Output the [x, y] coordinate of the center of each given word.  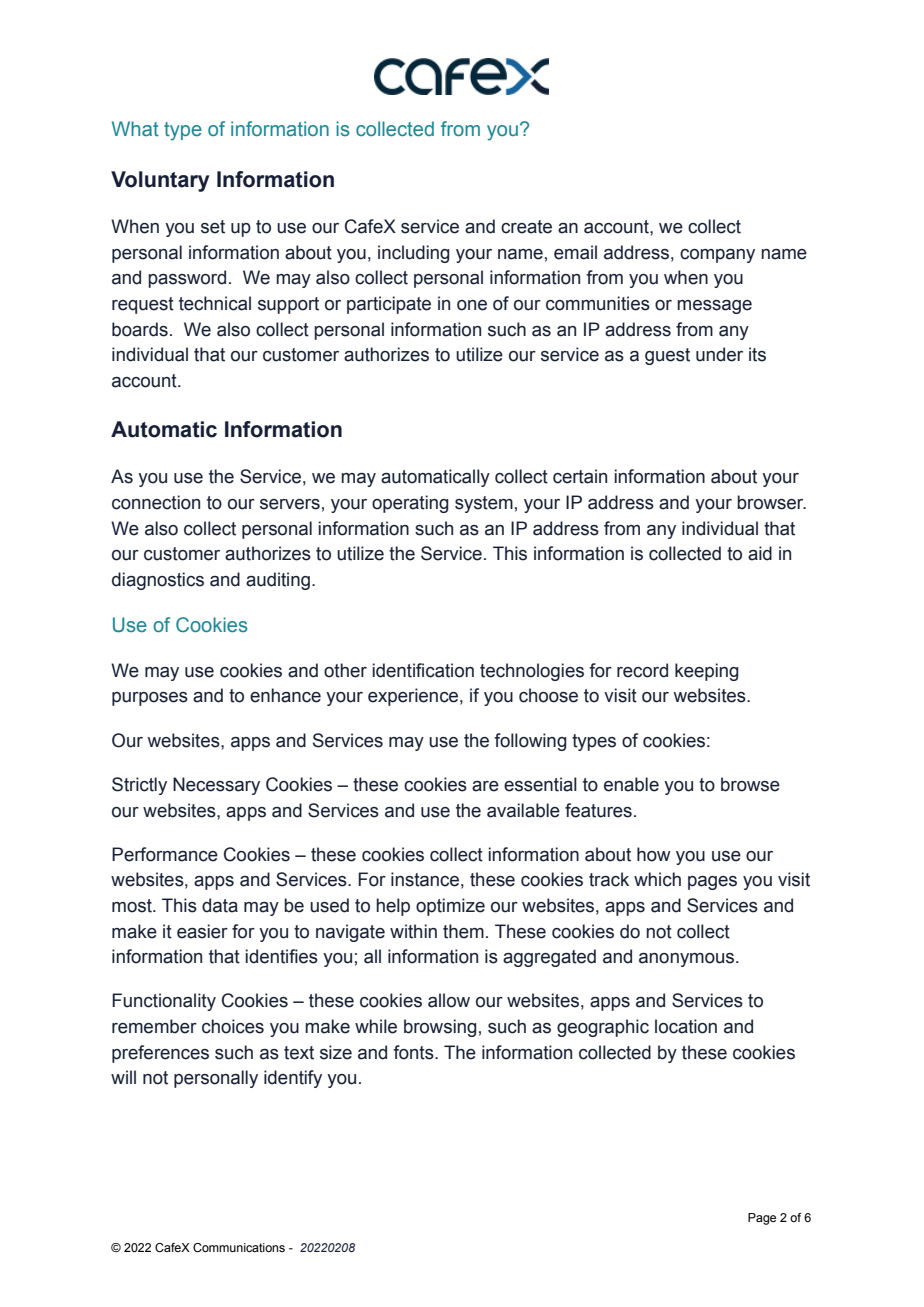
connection [156, 502]
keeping [707, 672]
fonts [414, 1052]
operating [410, 504]
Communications [239, 1247]
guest [667, 356]
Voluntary [160, 181]
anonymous [688, 960]
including [414, 254]
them [463, 931]
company [717, 256]
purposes [150, 699]
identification [423, 670]
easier [202, 931]
